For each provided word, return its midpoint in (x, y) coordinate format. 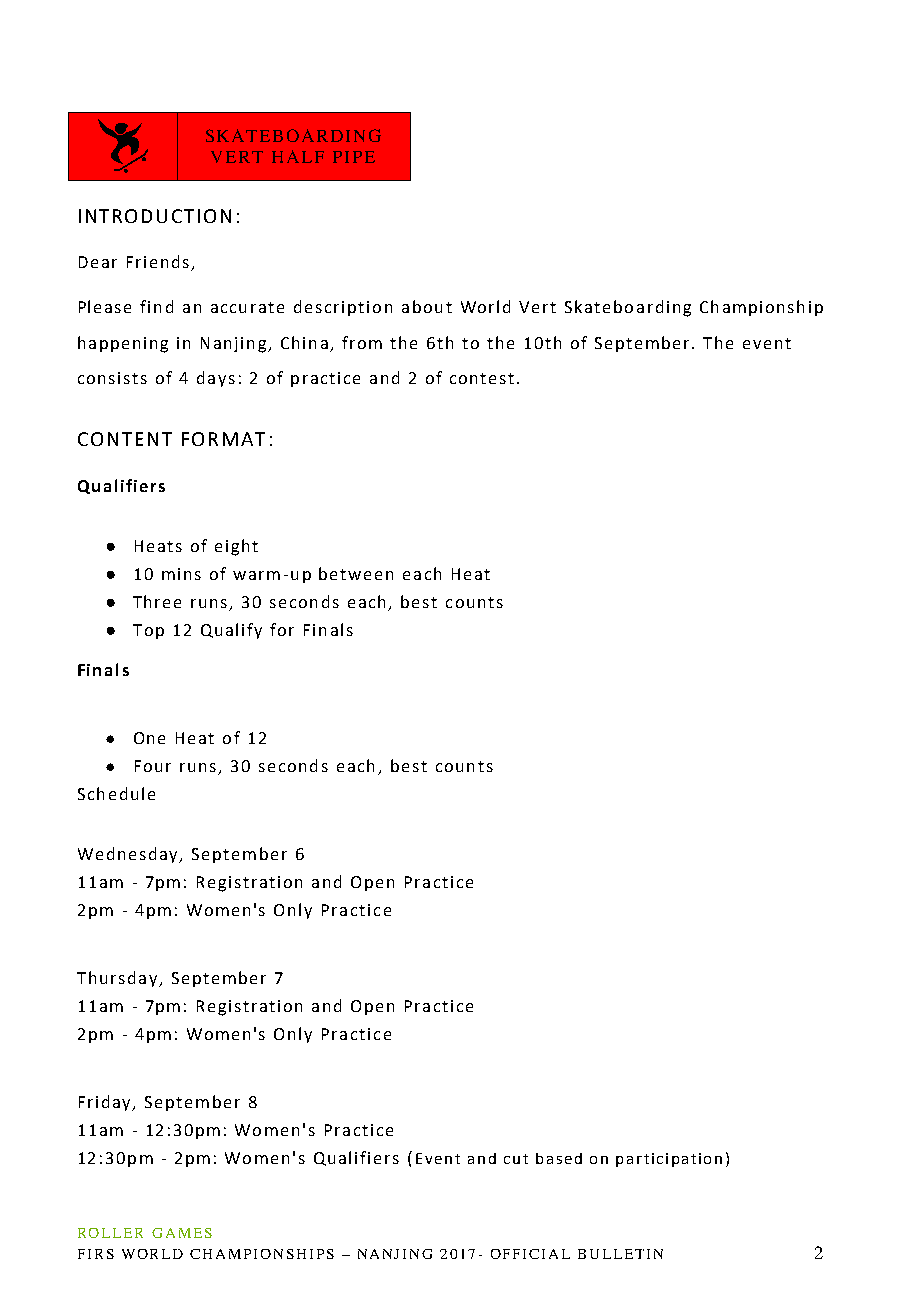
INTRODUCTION (155, 216)
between (356, 573)
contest (482, 378)
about (427, 306)
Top (148, 631)
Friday (106, 1103)
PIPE (354, 157)
